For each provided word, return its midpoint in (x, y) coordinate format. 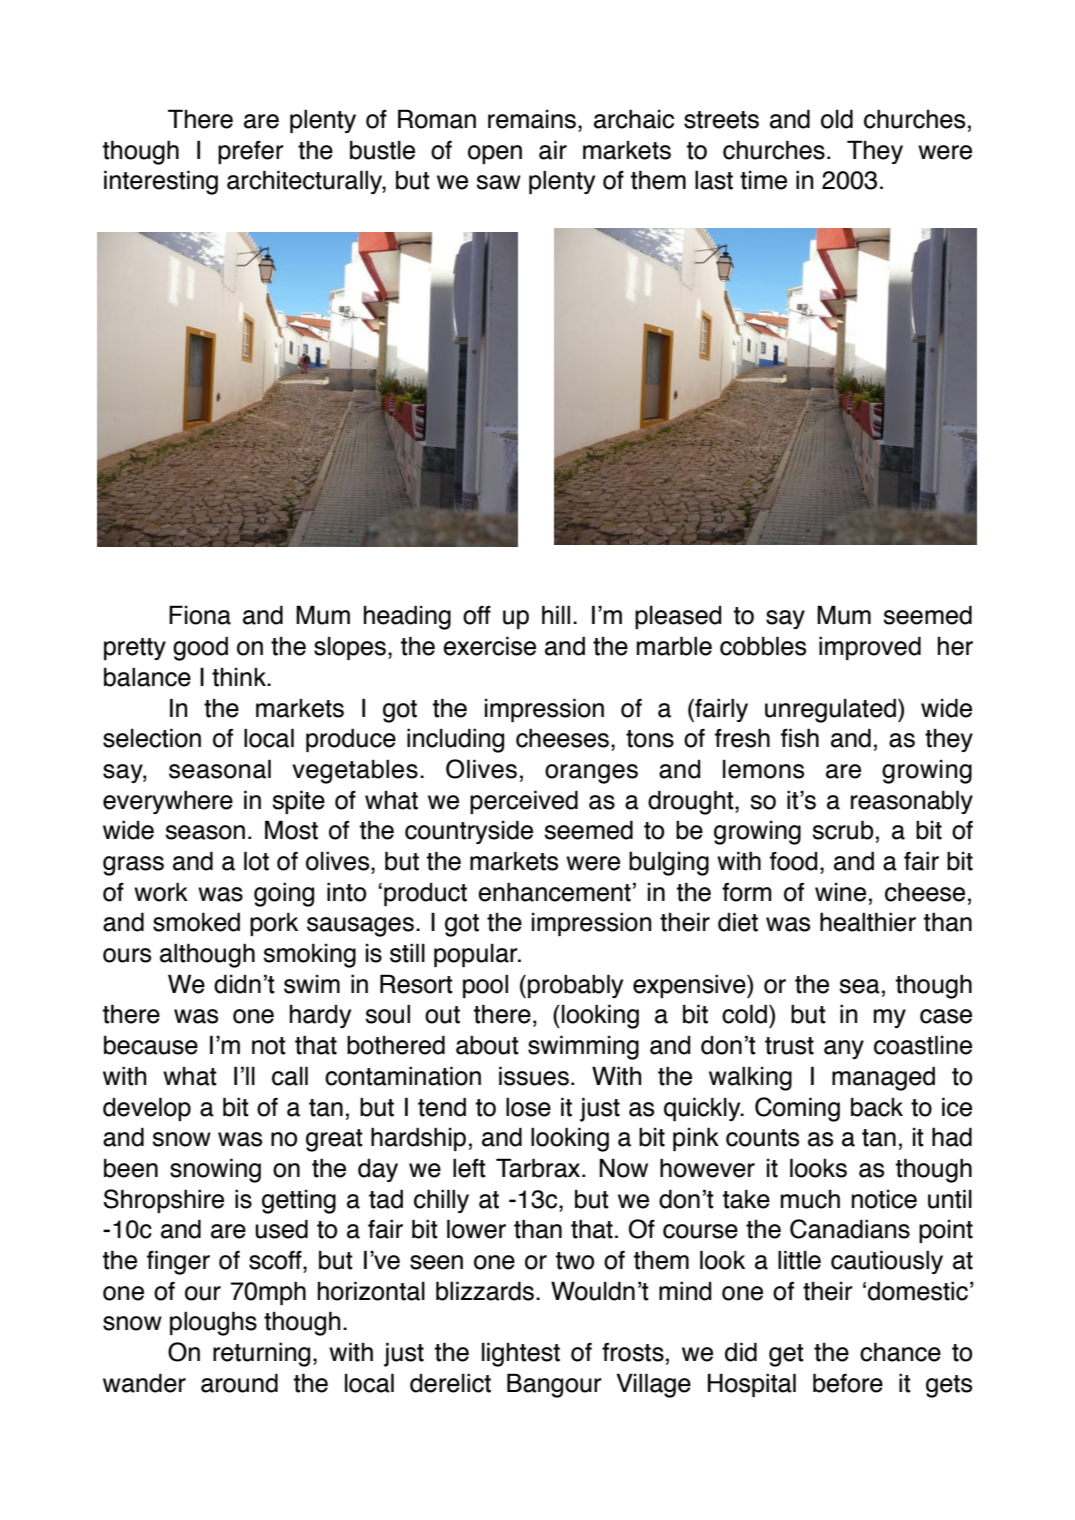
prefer (251, 152)
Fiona (200, 615)
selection (152, 738)
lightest (521, 1354)
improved (870, 648)
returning (261, 1354)
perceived (524, 802)
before (848, 1383)
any (844, 1049)
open (495, 154)
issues (534, 1076)
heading (407, 617)
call (290, 1076)
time (763, 180)
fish (800, 738)
